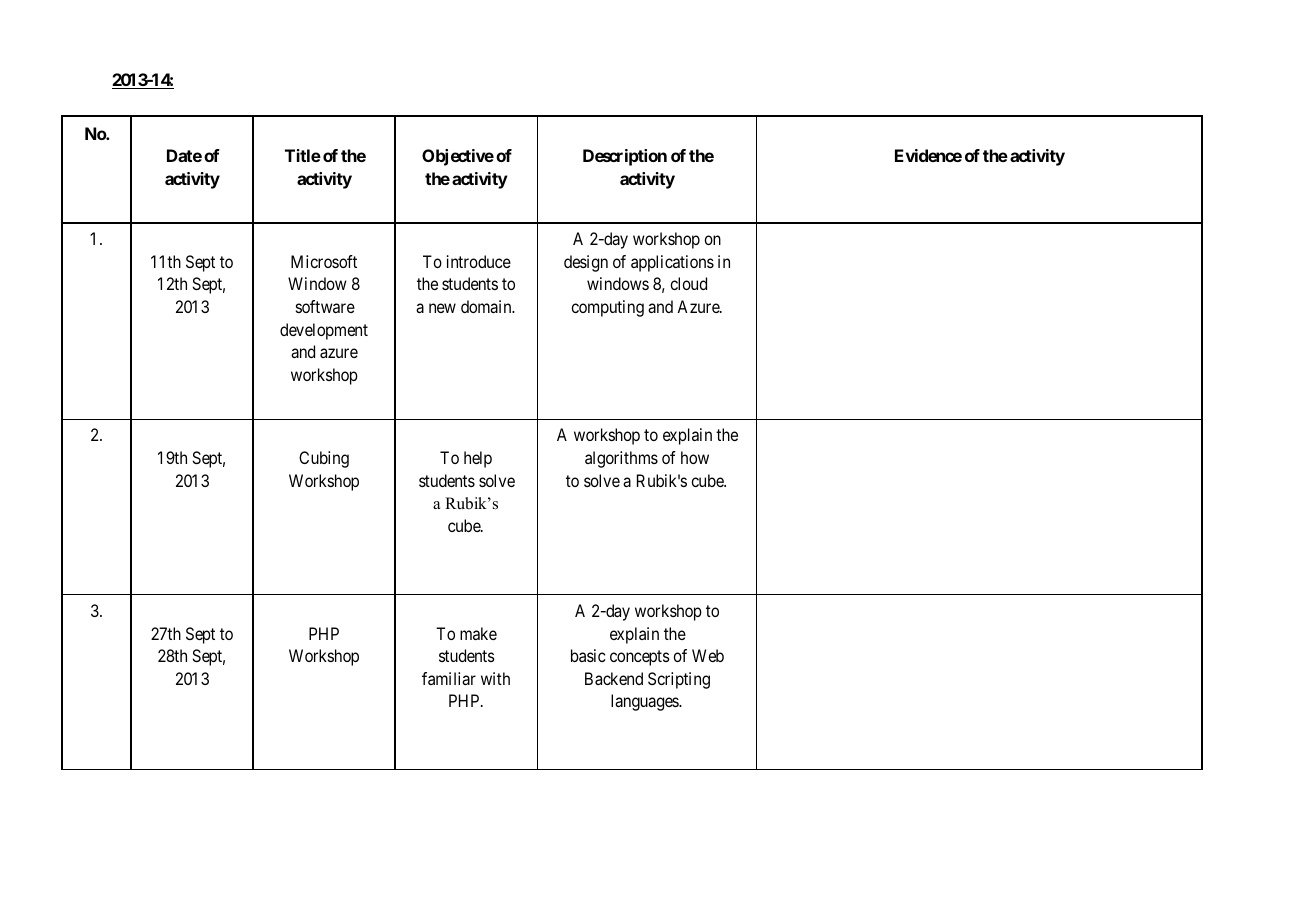  Describe the element at coordinates (303, 155) in the screenshot. I see `Title` at that location.
